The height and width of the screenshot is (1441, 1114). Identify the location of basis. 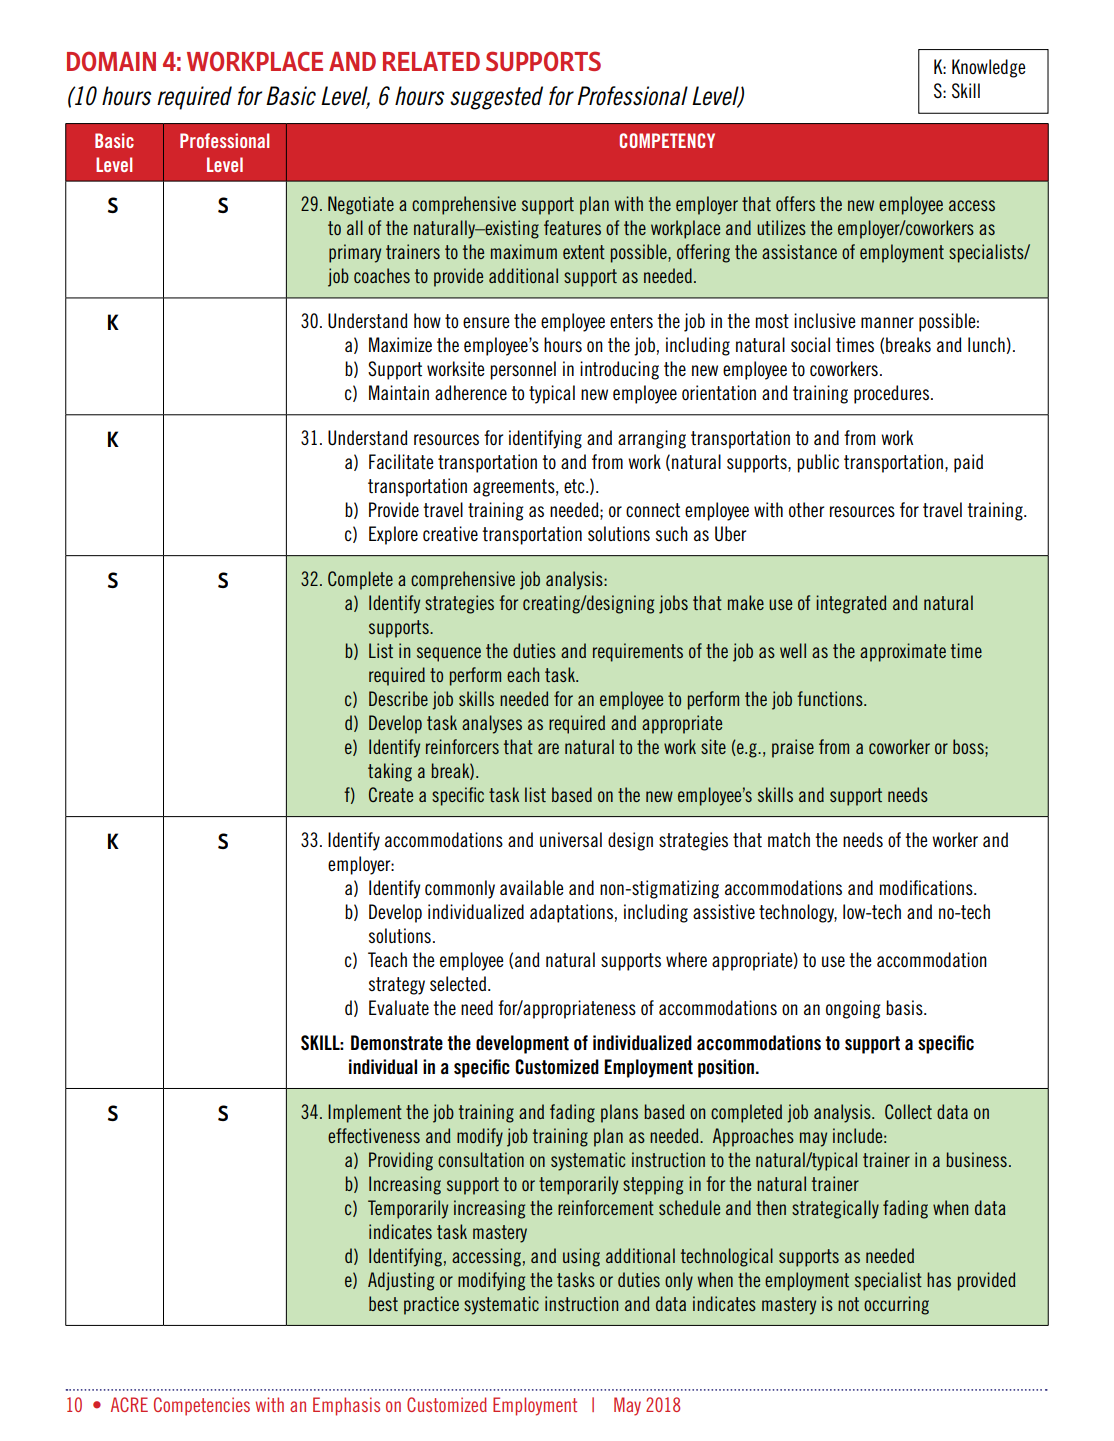
(905, 1007).
